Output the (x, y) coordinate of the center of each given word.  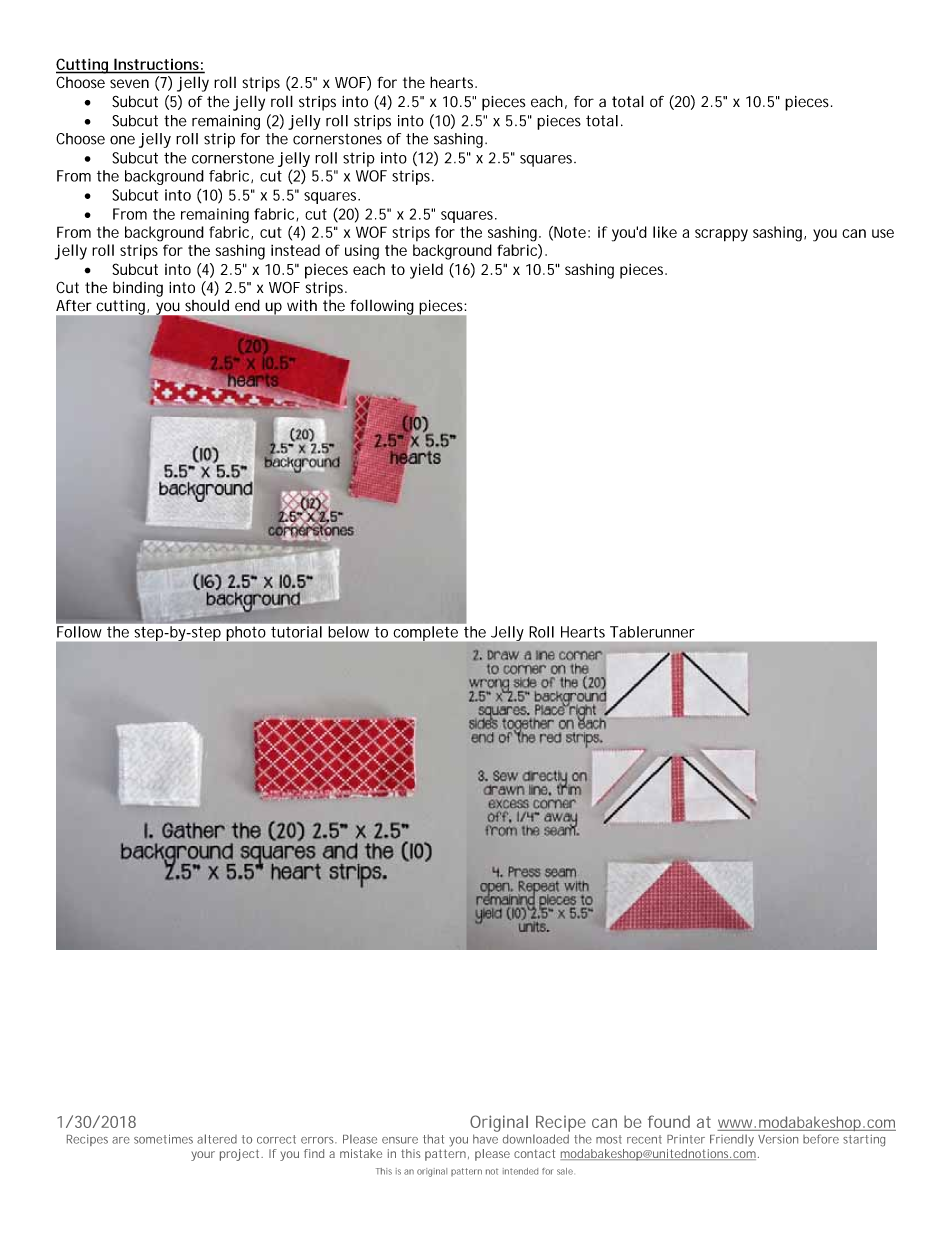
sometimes (163, 1139)
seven (129, 83)
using (362, 252)
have (485, 1139)
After (74, 305)
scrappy (721, 235)
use (883, 233)
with (302, 306)
